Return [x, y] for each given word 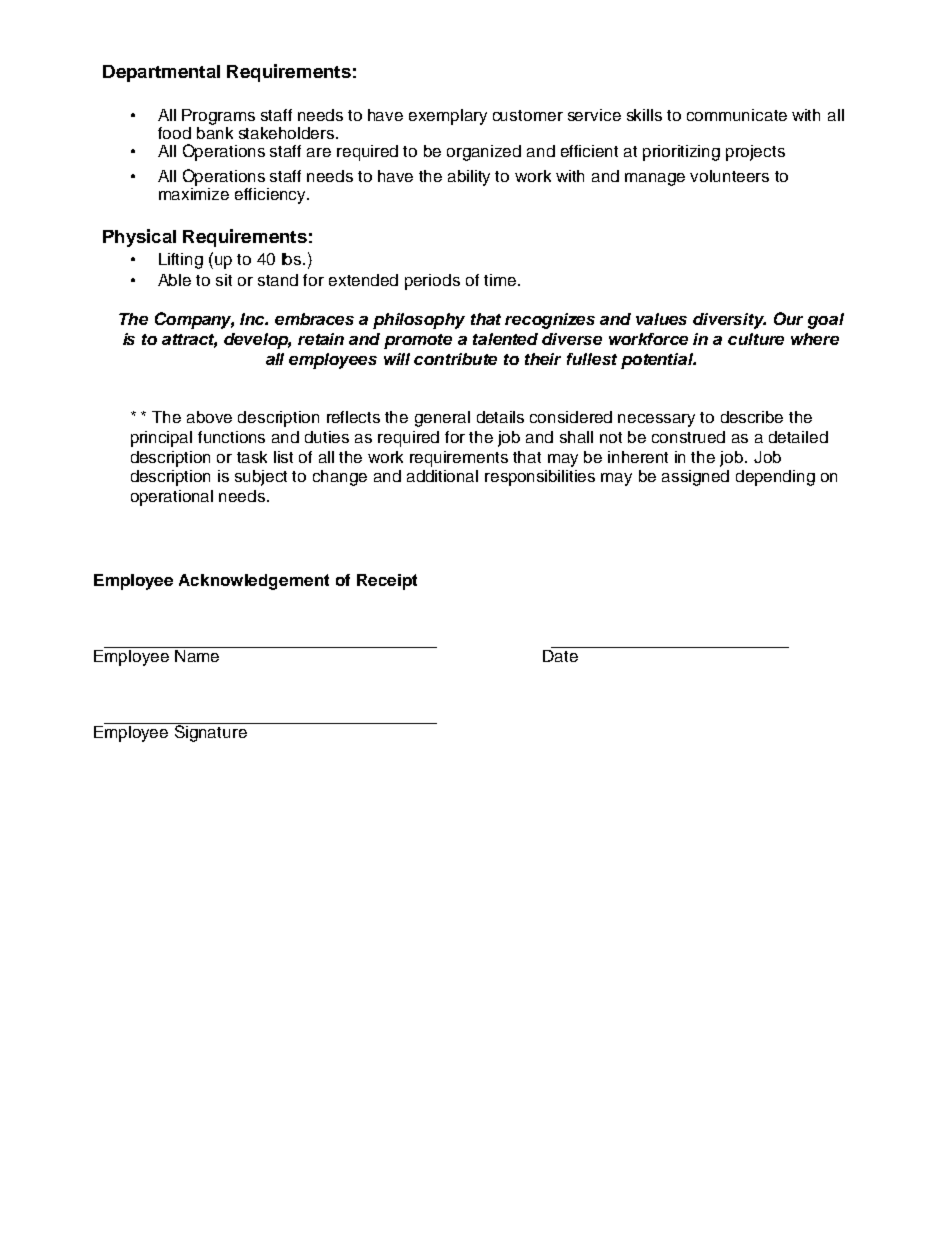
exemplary [448, 117]
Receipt [387, 582]
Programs [218, 117]
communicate [737, 115]
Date [561, 654]
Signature [211, 732]
